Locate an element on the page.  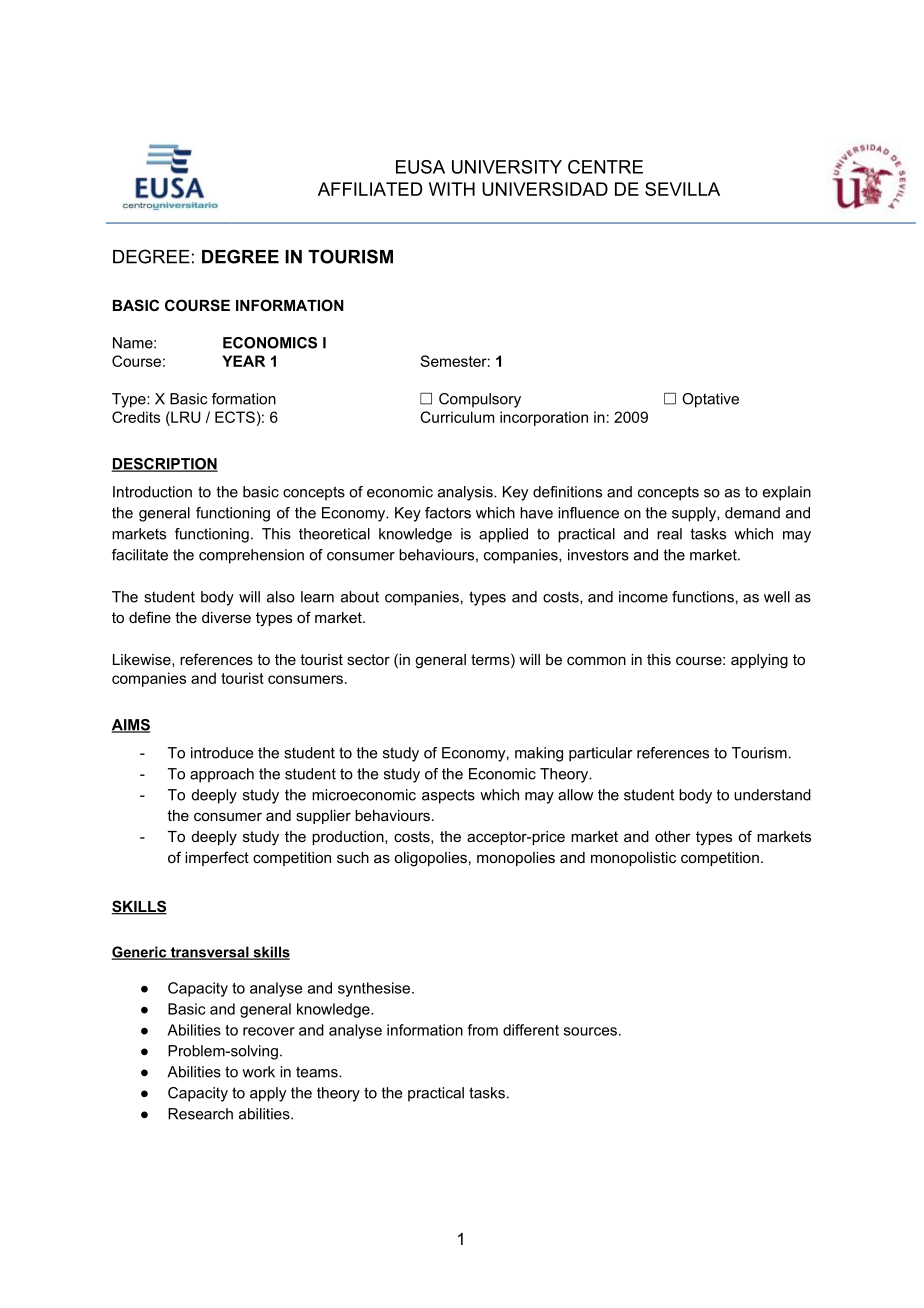
other is located at coordinates (673, 836).
